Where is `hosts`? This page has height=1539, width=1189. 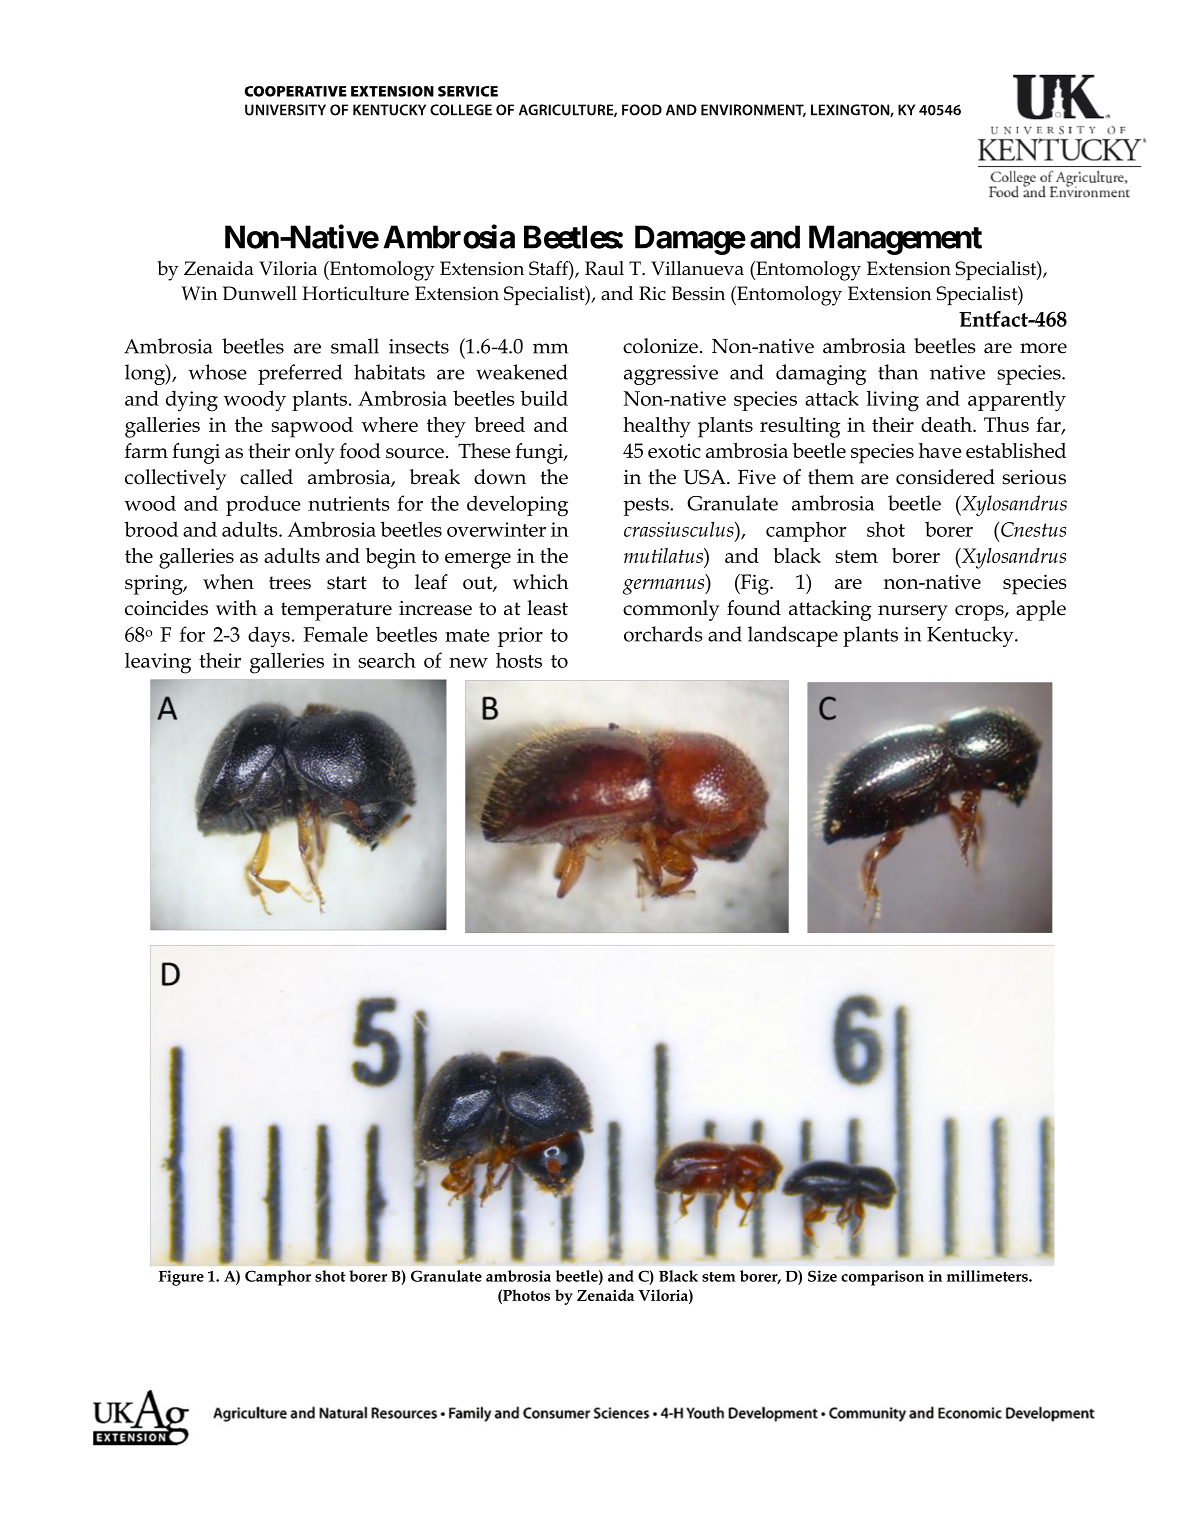
hosts is located at coordinates (519, 660).
